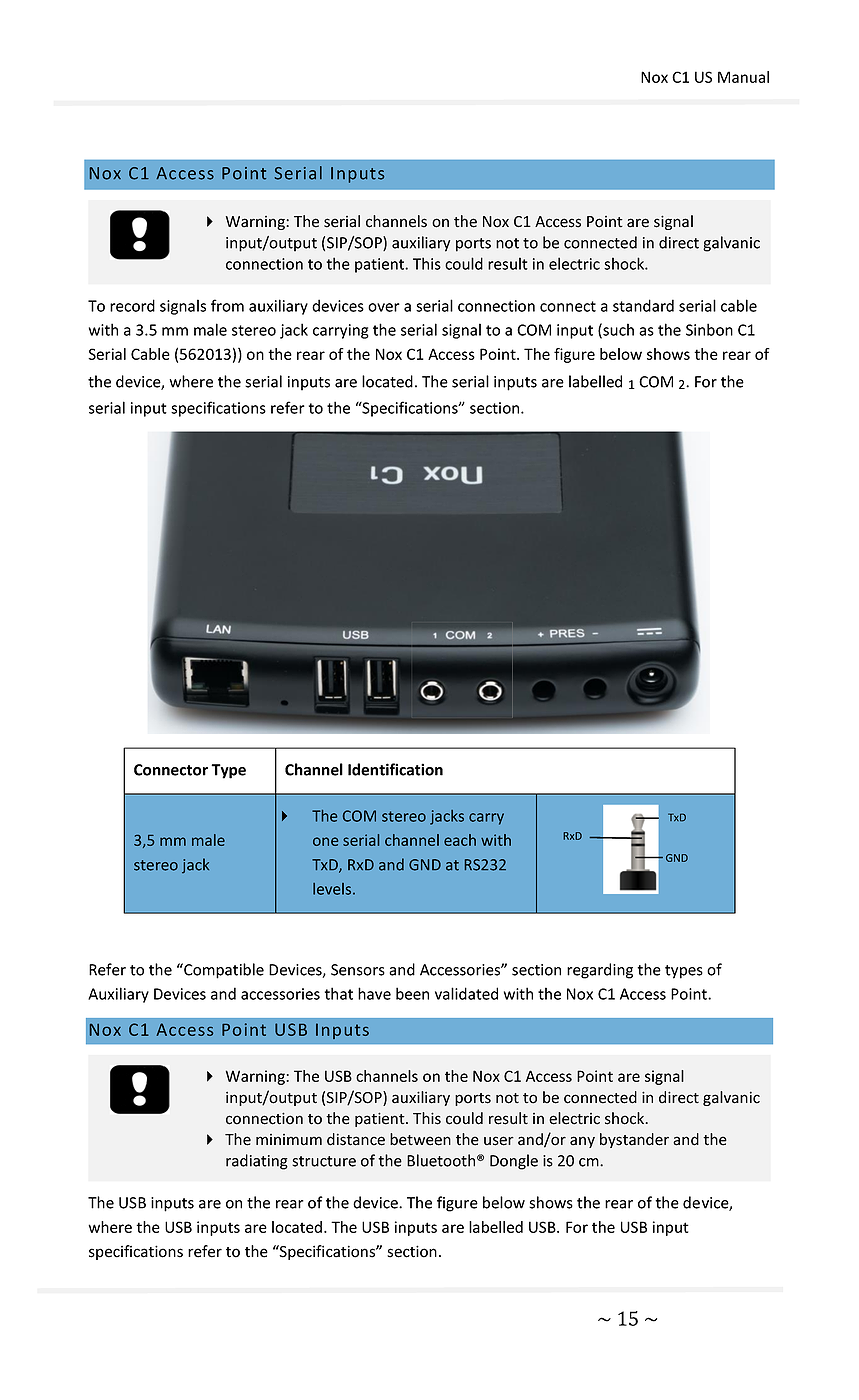 The width and height of the image is (859, 1400). I want to click on between, so click(420, 1139).
